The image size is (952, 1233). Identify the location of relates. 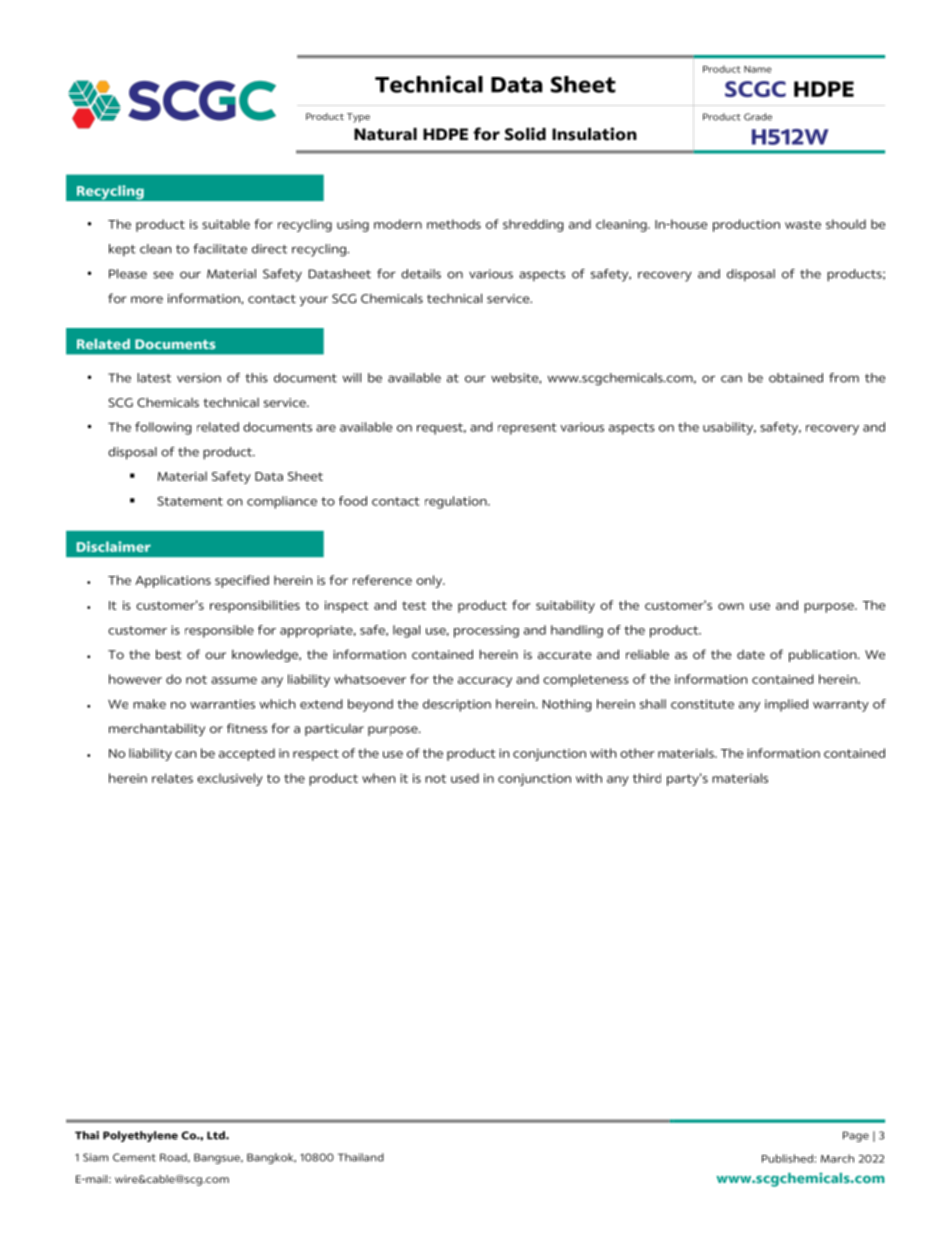
(172, 778).
